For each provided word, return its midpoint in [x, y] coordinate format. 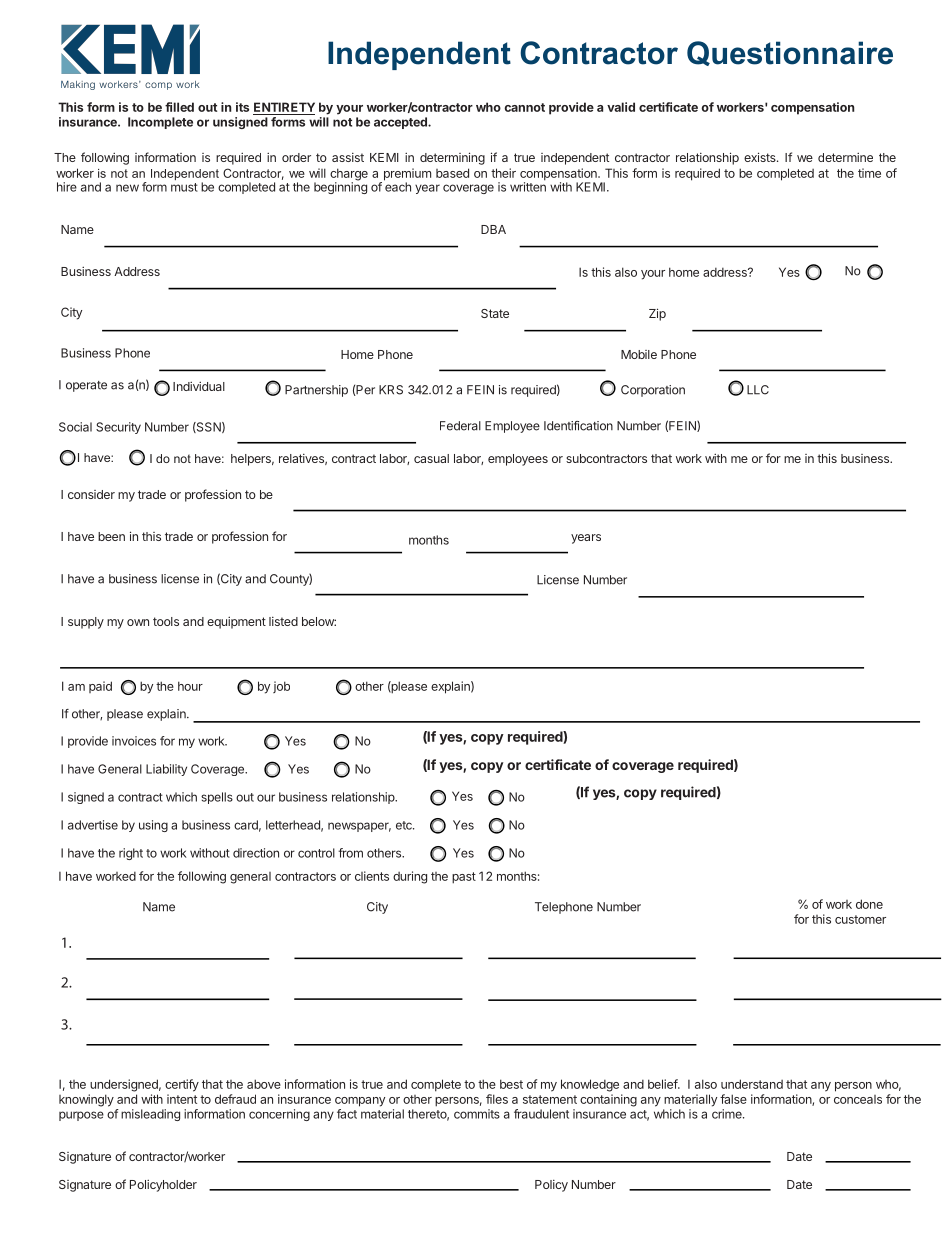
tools [166, 621]
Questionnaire [790, 53]
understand [752, 1084]
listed [283, 621]
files [497, 1099]
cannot [524, 107]
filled [179, 107]
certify [182, 1085]
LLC [758, 390]
